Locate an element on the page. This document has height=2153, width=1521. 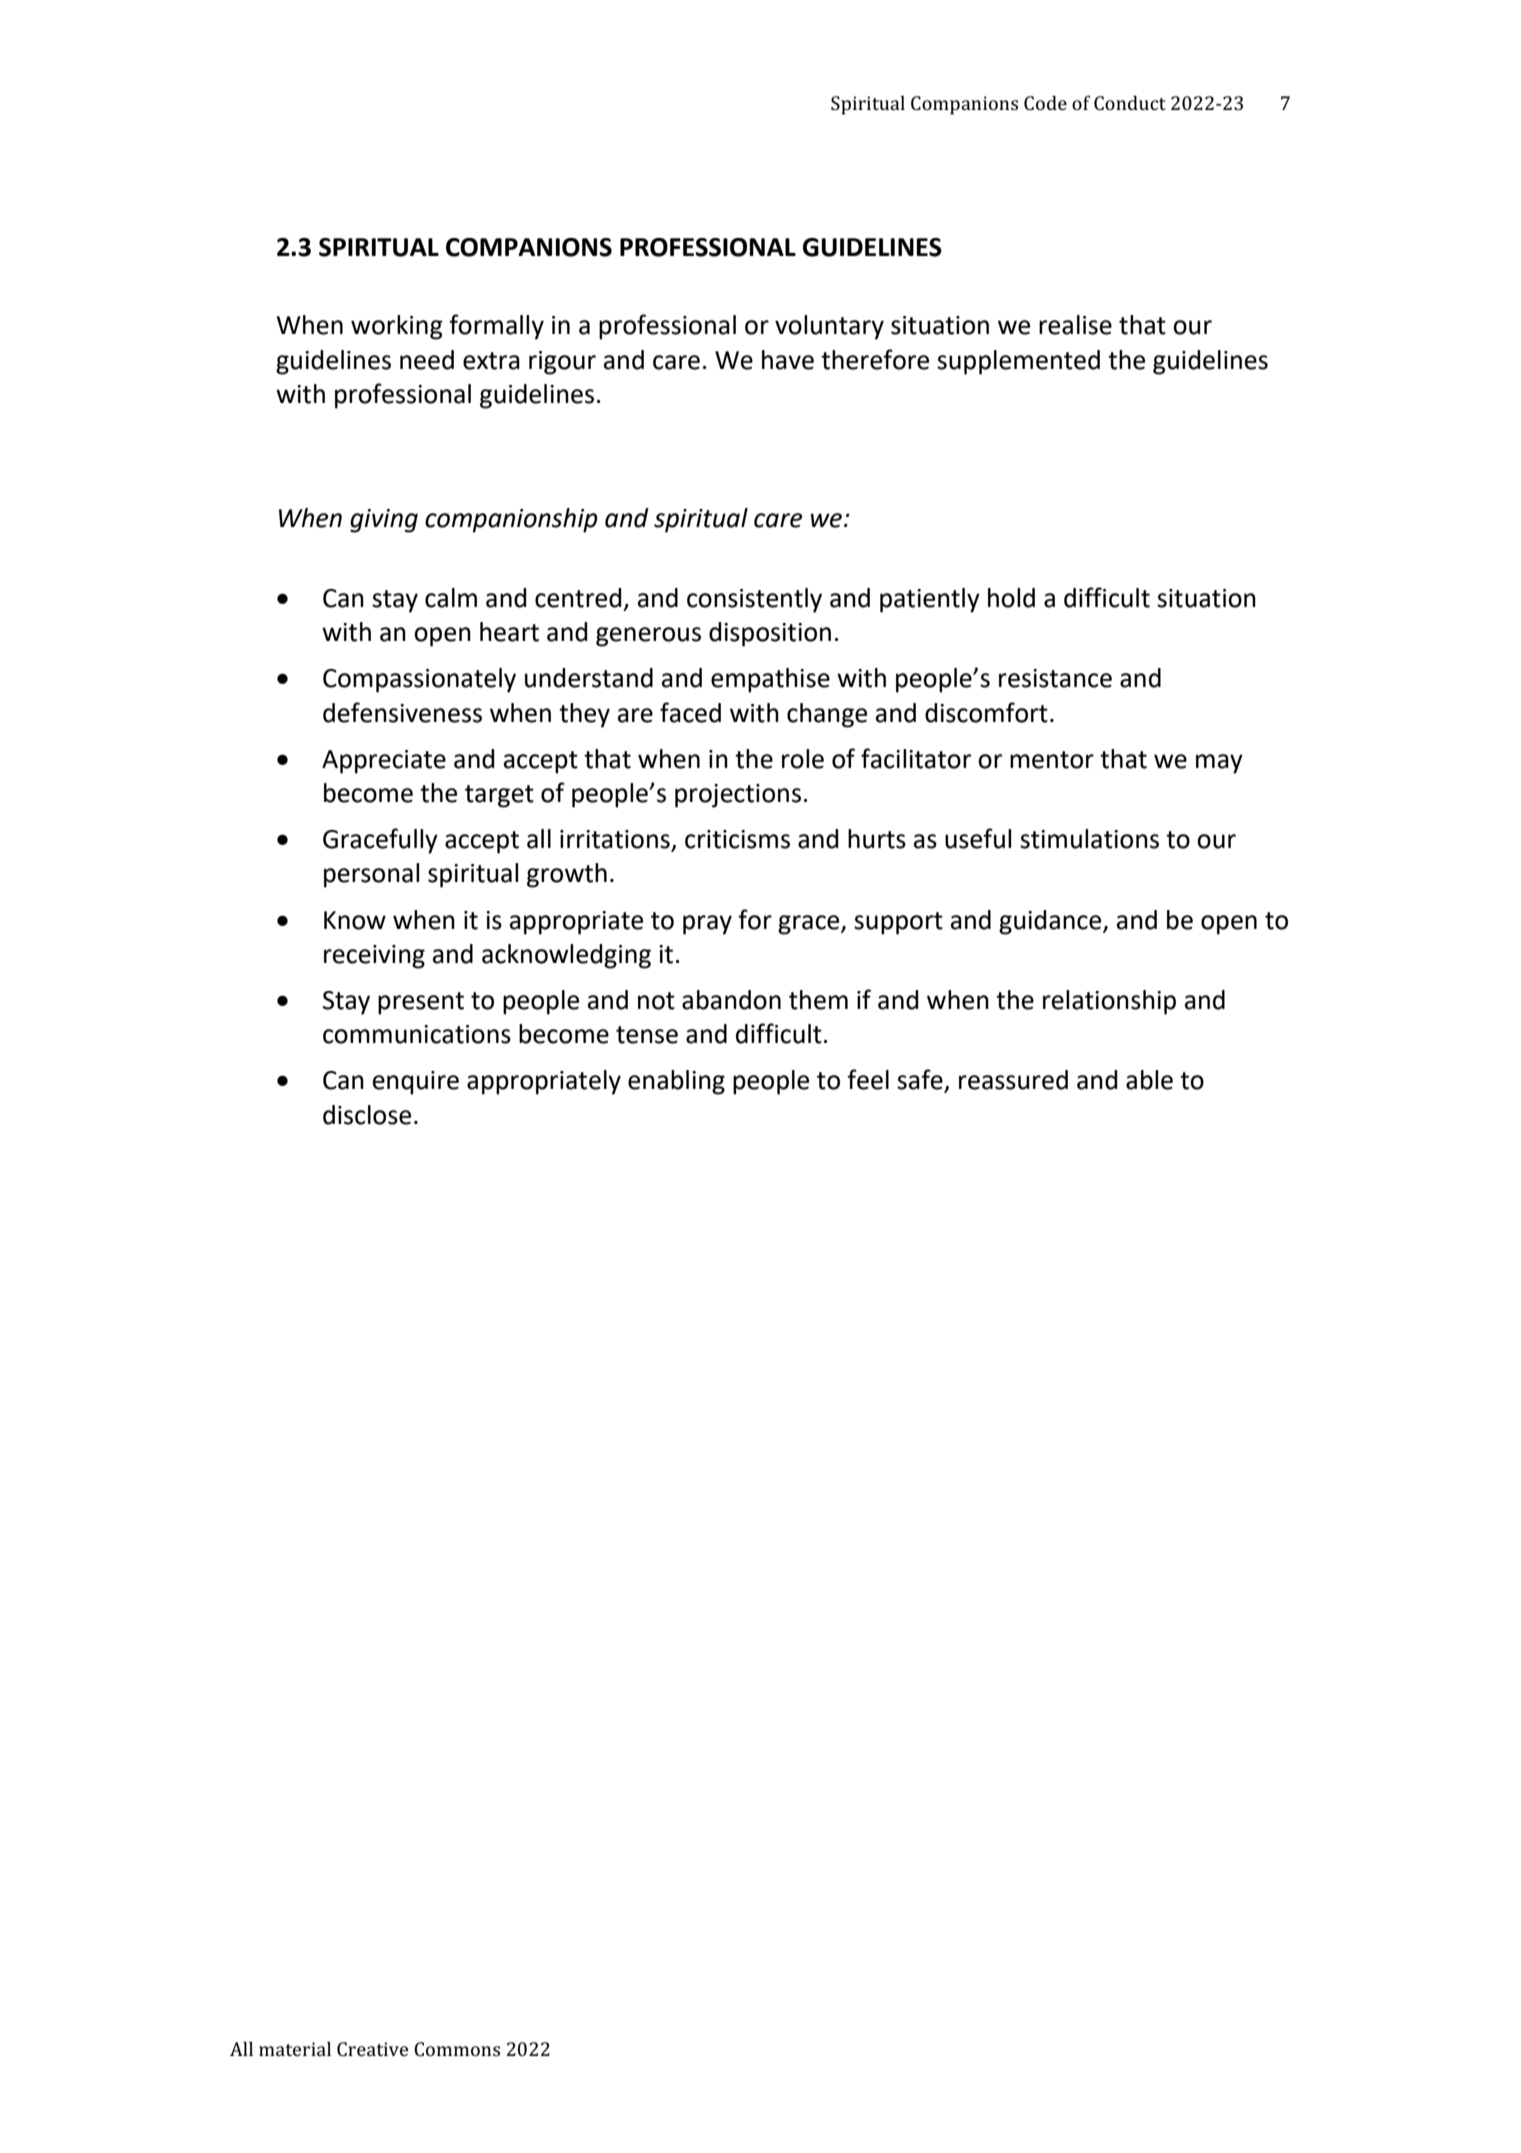
calm is located at coordinates (451, 598).
